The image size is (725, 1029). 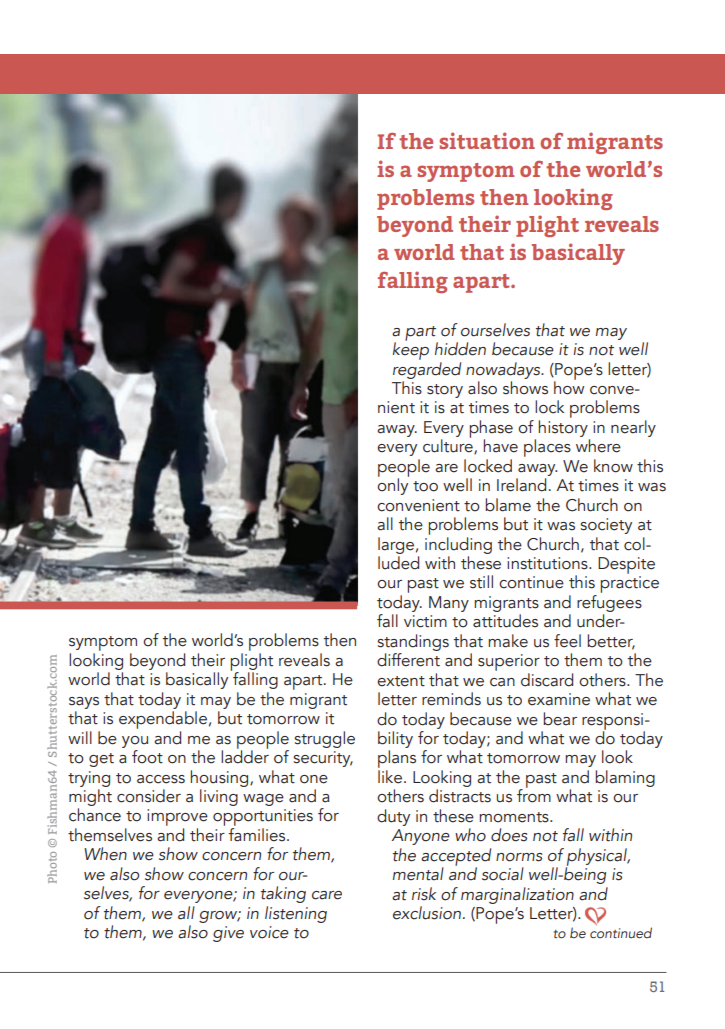 I want to click on different, so click(x=408, y=660).
